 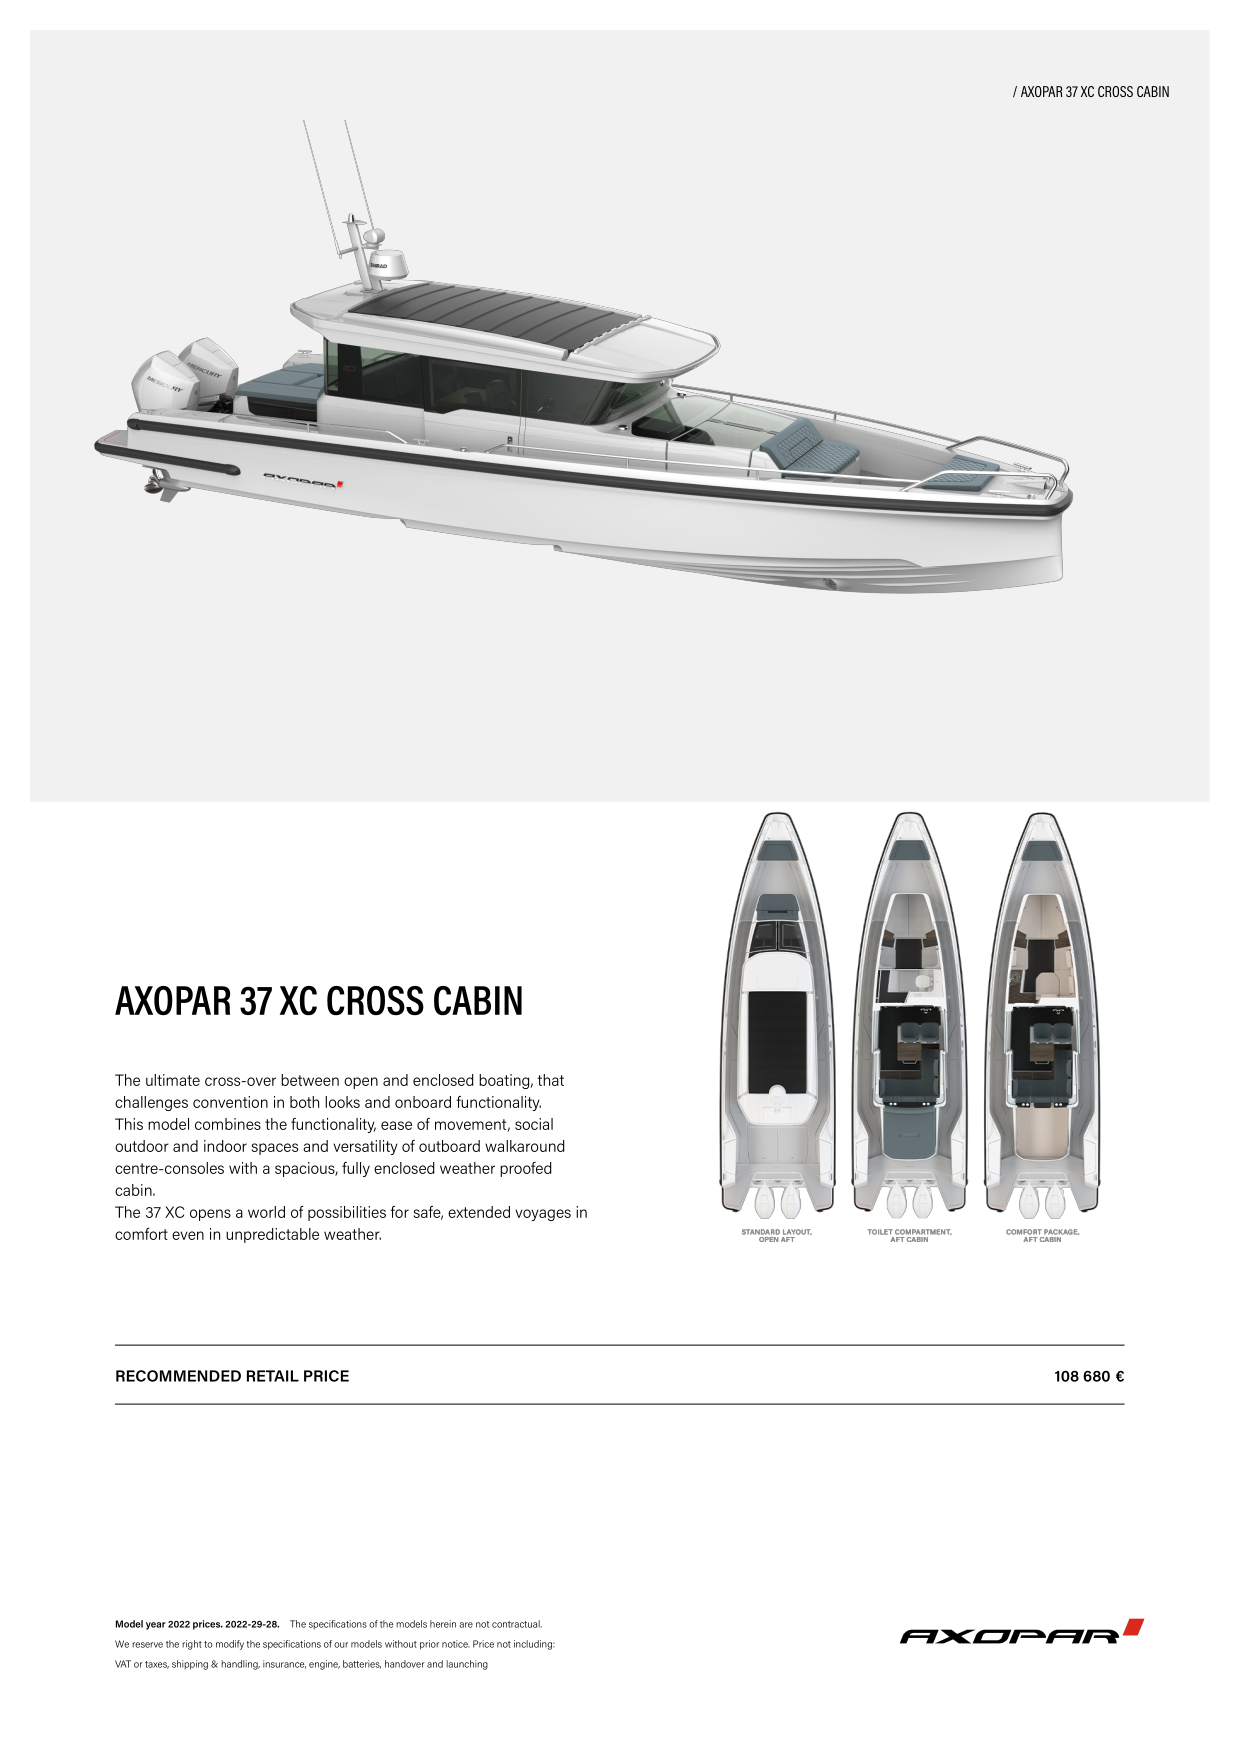 What do you see at coordinates (543, 1215) in the screenshot?
I see `voyages` at bounding box center [543, 1215].
